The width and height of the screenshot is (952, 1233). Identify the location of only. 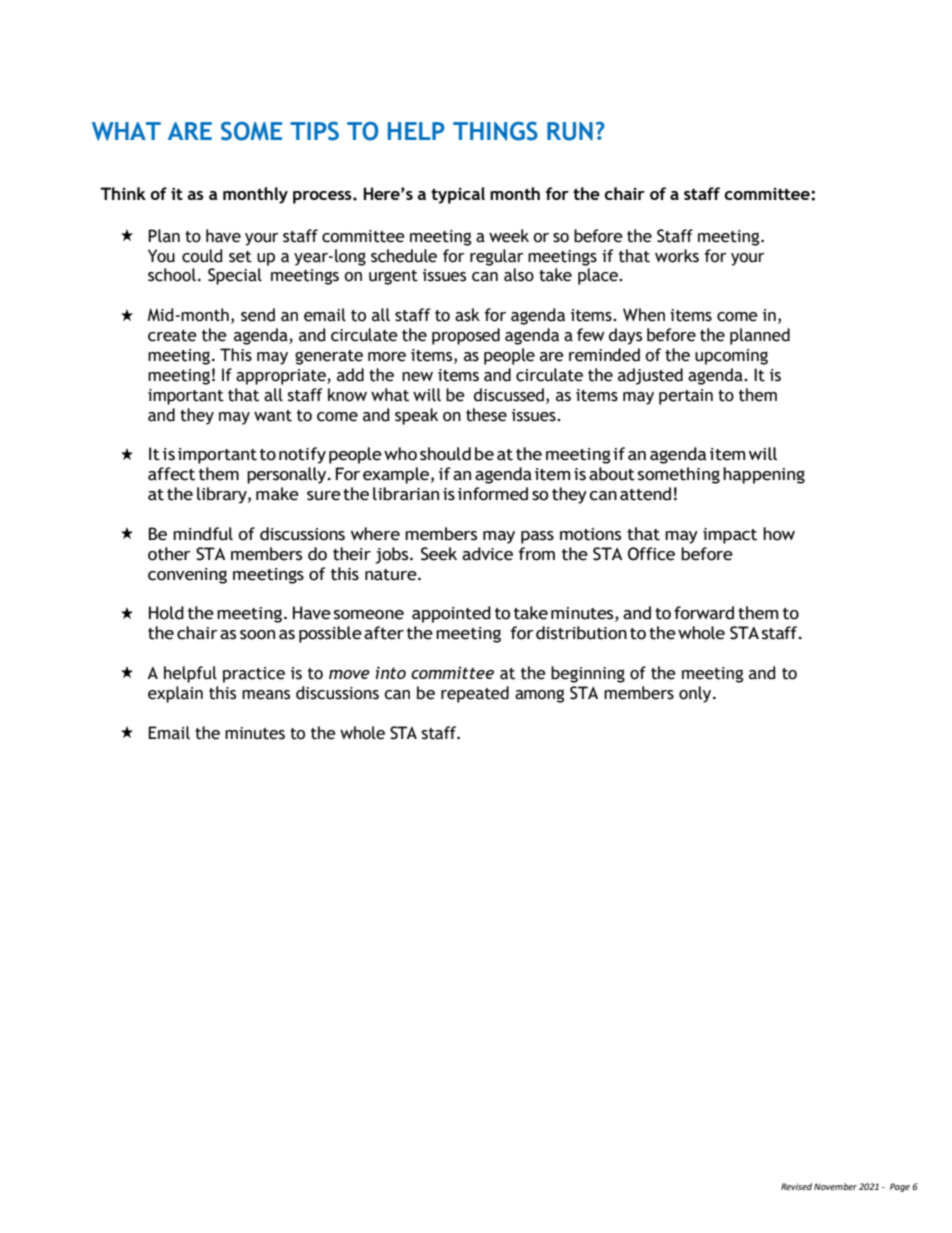
(696, 694).
